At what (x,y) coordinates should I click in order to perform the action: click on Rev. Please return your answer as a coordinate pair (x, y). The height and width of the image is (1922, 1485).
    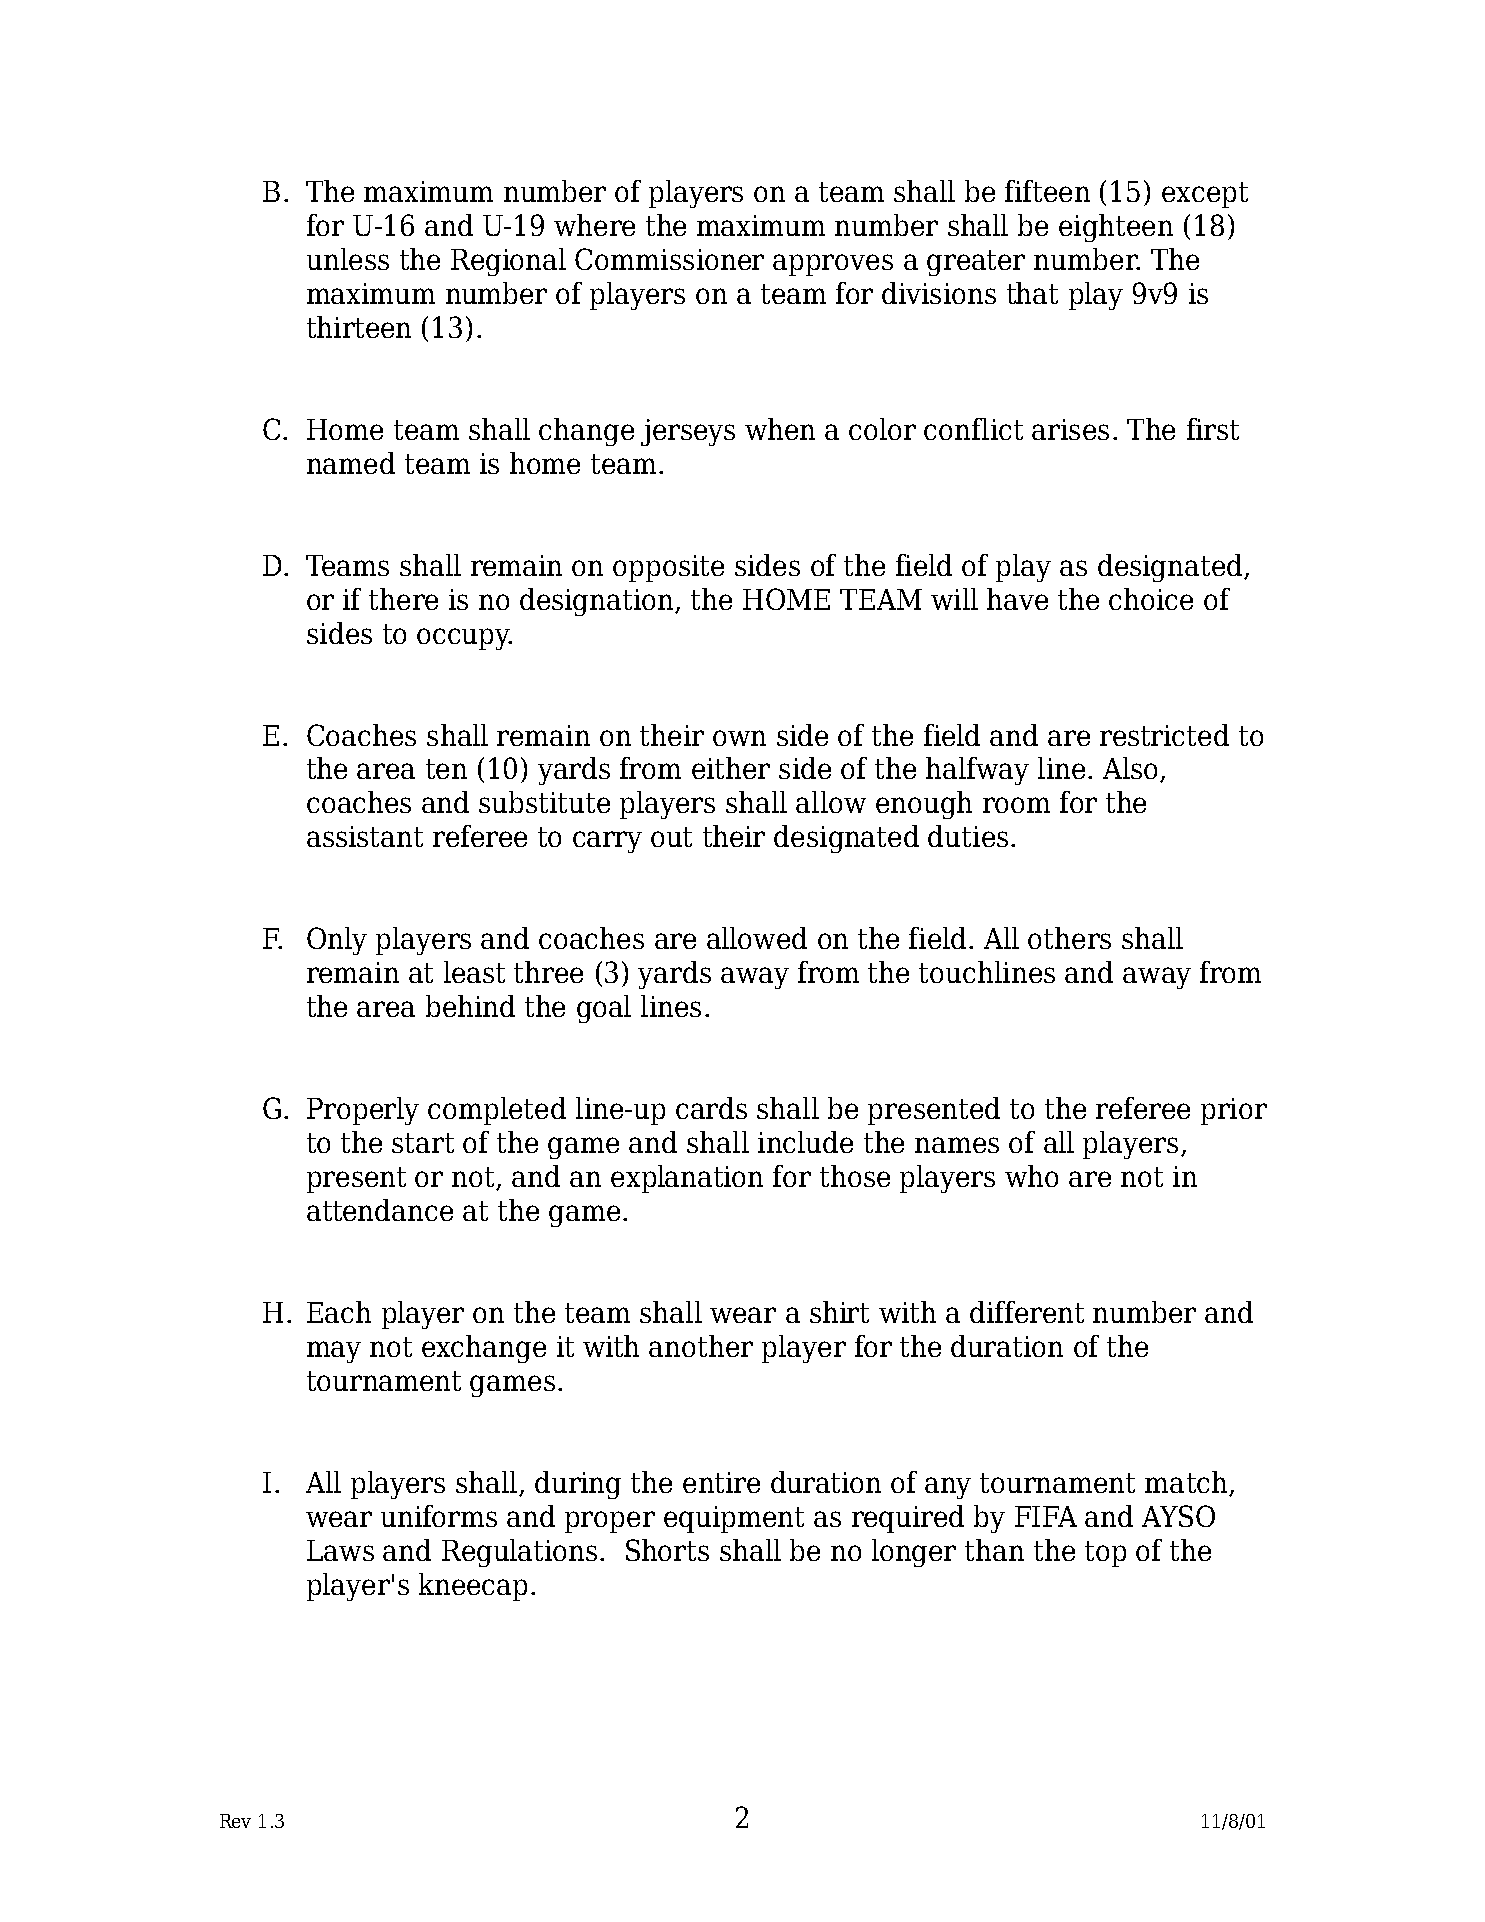
    Looking at the image, I should click on (235, 1821).
